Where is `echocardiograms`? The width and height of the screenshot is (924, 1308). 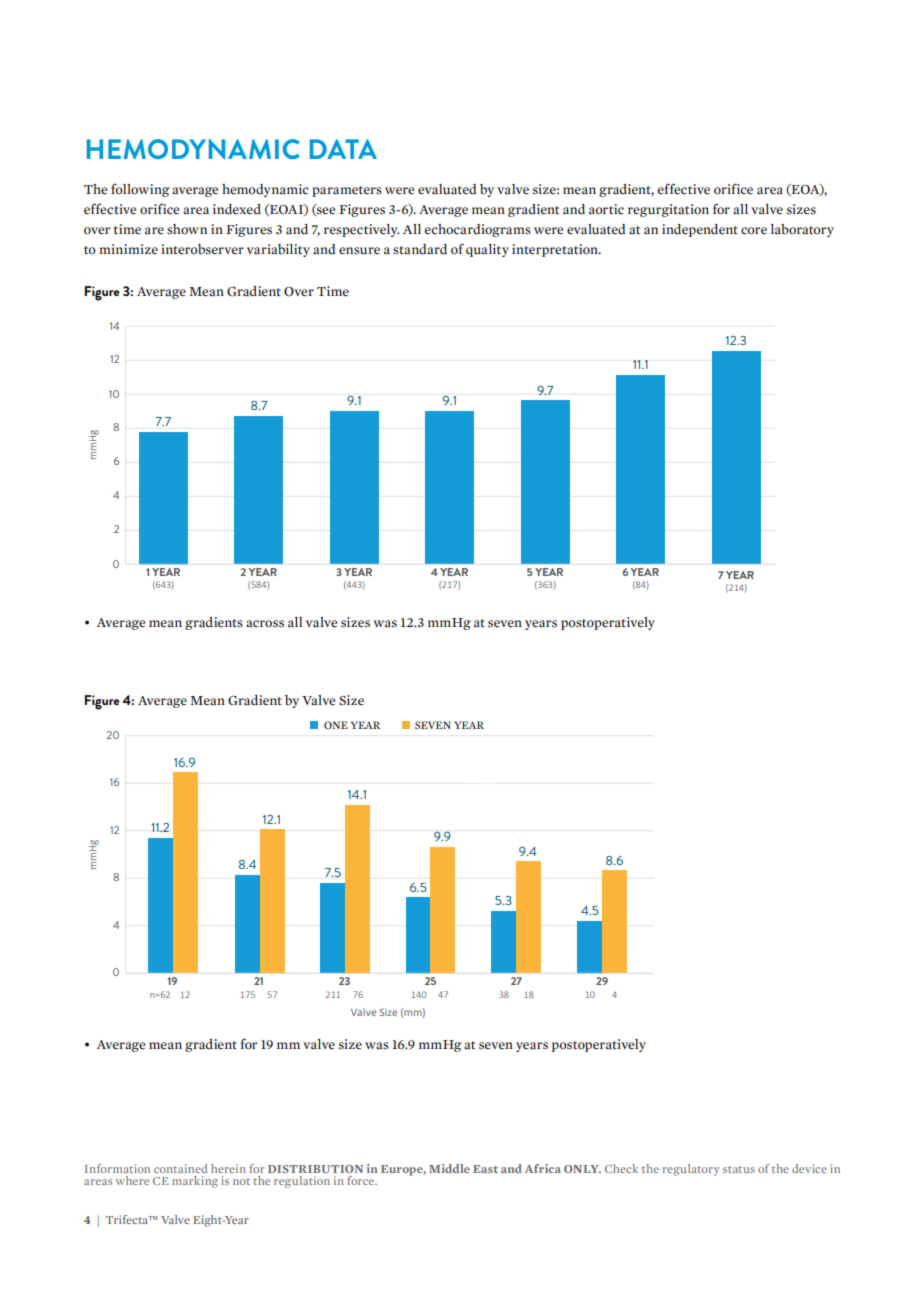
echocardiograms is located at coordinates (478, 230).
